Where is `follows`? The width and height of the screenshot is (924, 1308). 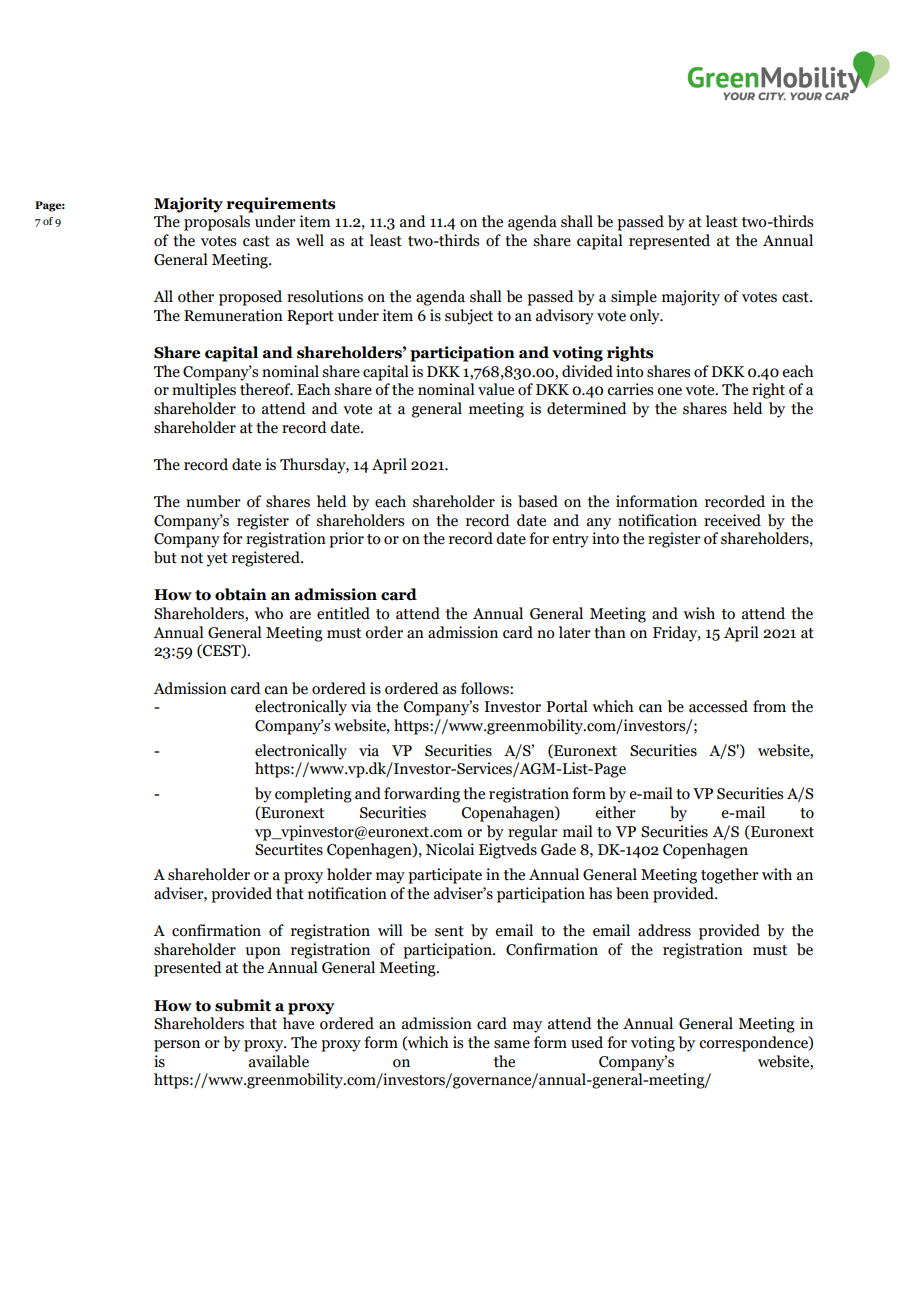
follows is located at coordinates (486, 688).
